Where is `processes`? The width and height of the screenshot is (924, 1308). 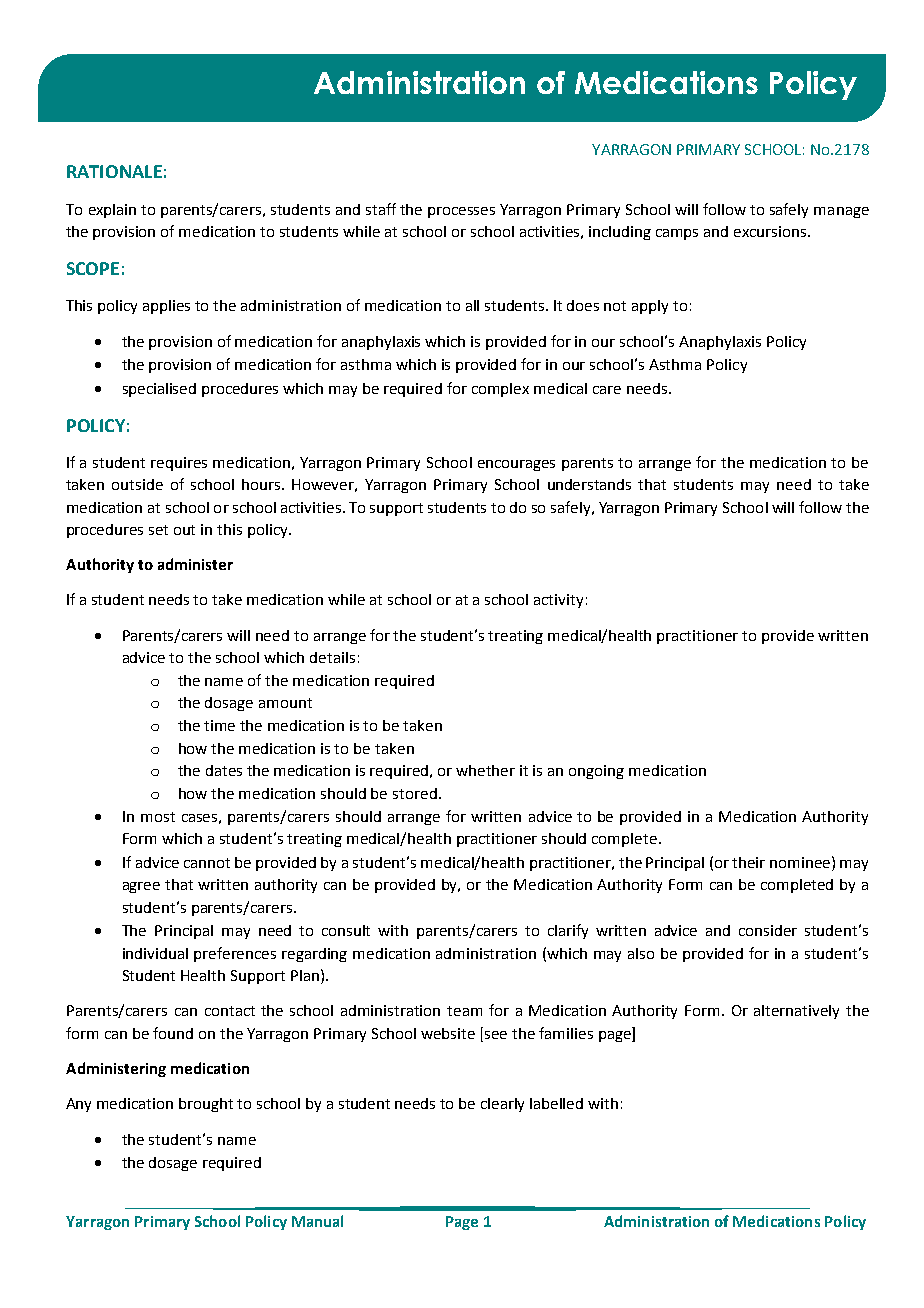
processes is located at coordinates (461, 212).
